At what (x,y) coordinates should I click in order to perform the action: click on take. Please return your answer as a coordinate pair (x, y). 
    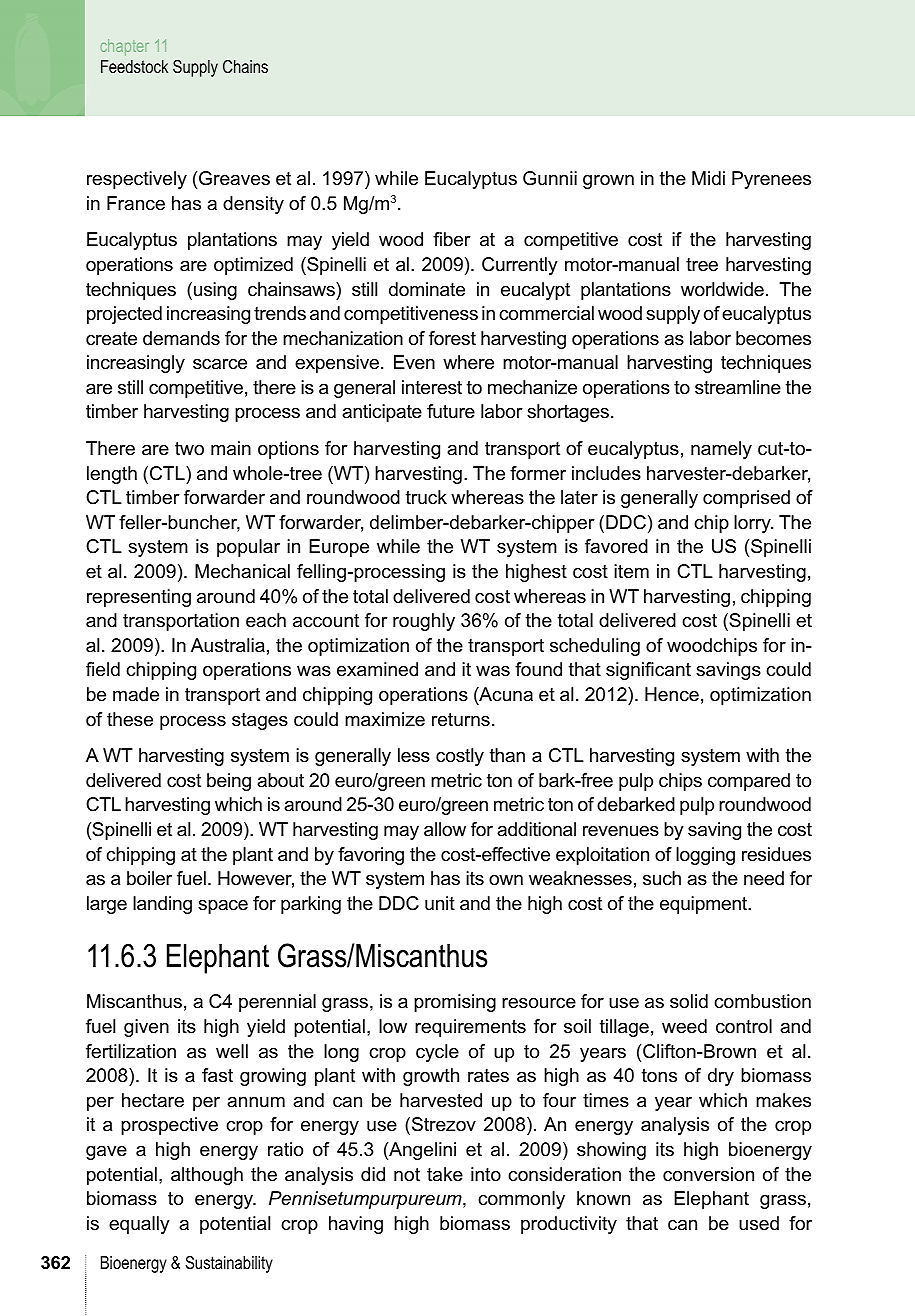
    Looking at the image, I should click on (445, 1174).
